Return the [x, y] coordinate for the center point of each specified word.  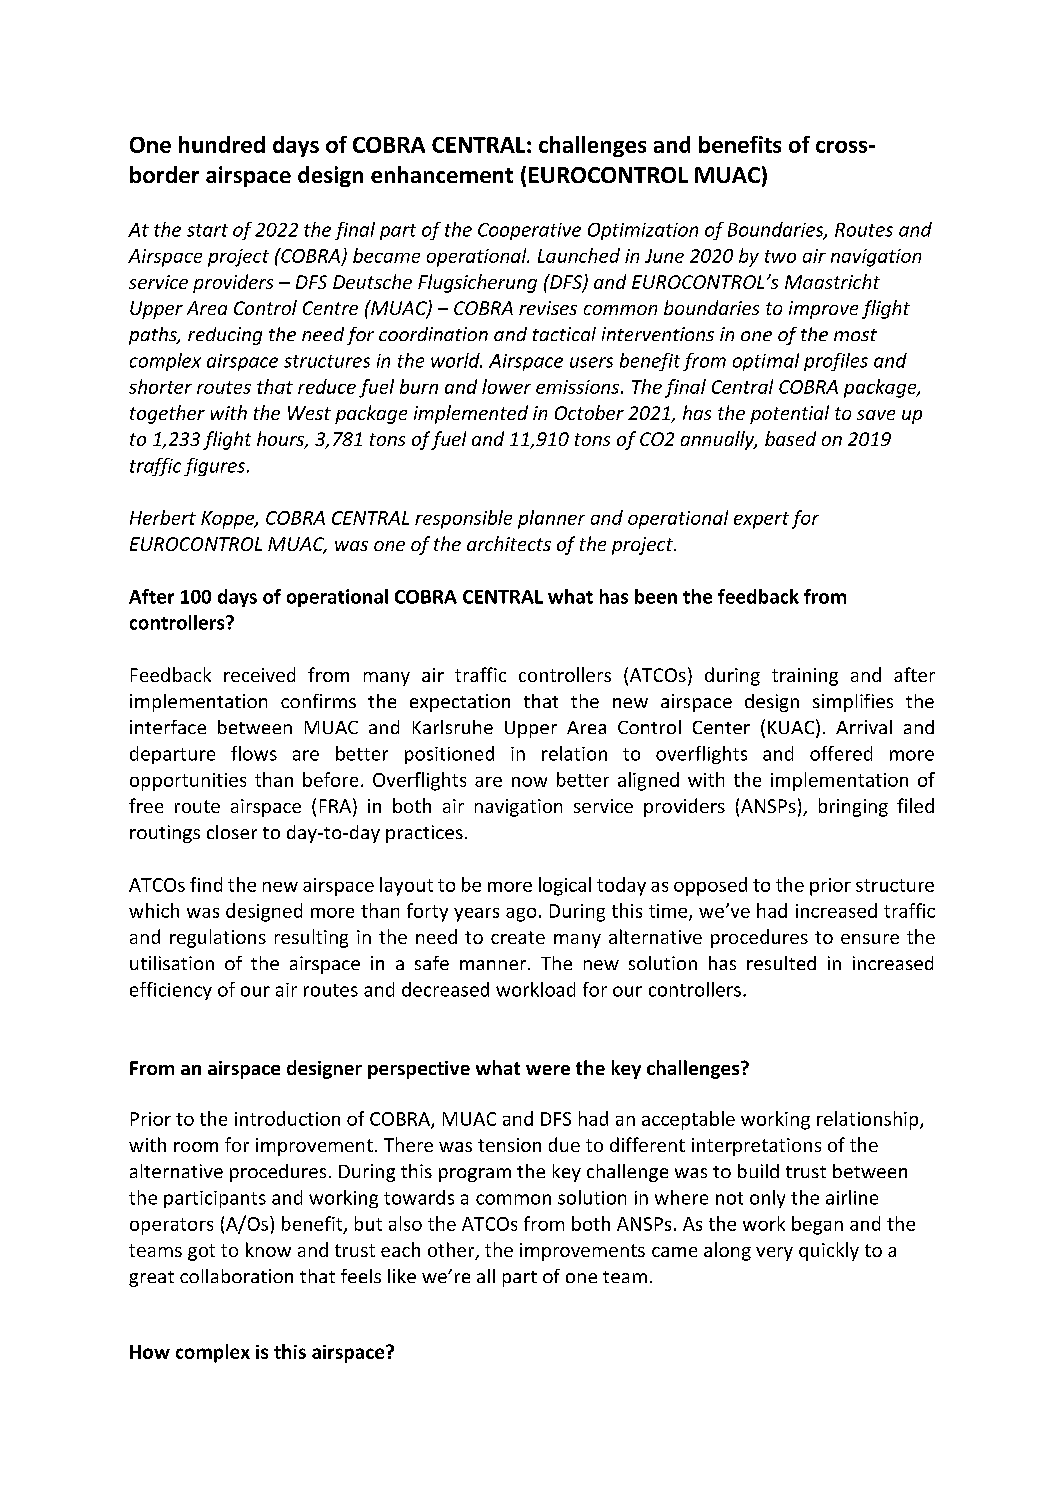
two [780, 256]
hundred [222, 144]
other [452, 1251]
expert [761, 520]
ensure [870, 939]
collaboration [236, 1276]
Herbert [163, 517]
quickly [829, 1251]
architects [509, 543]
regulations [218, 938]
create [518, 937]
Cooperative [529, 231]
